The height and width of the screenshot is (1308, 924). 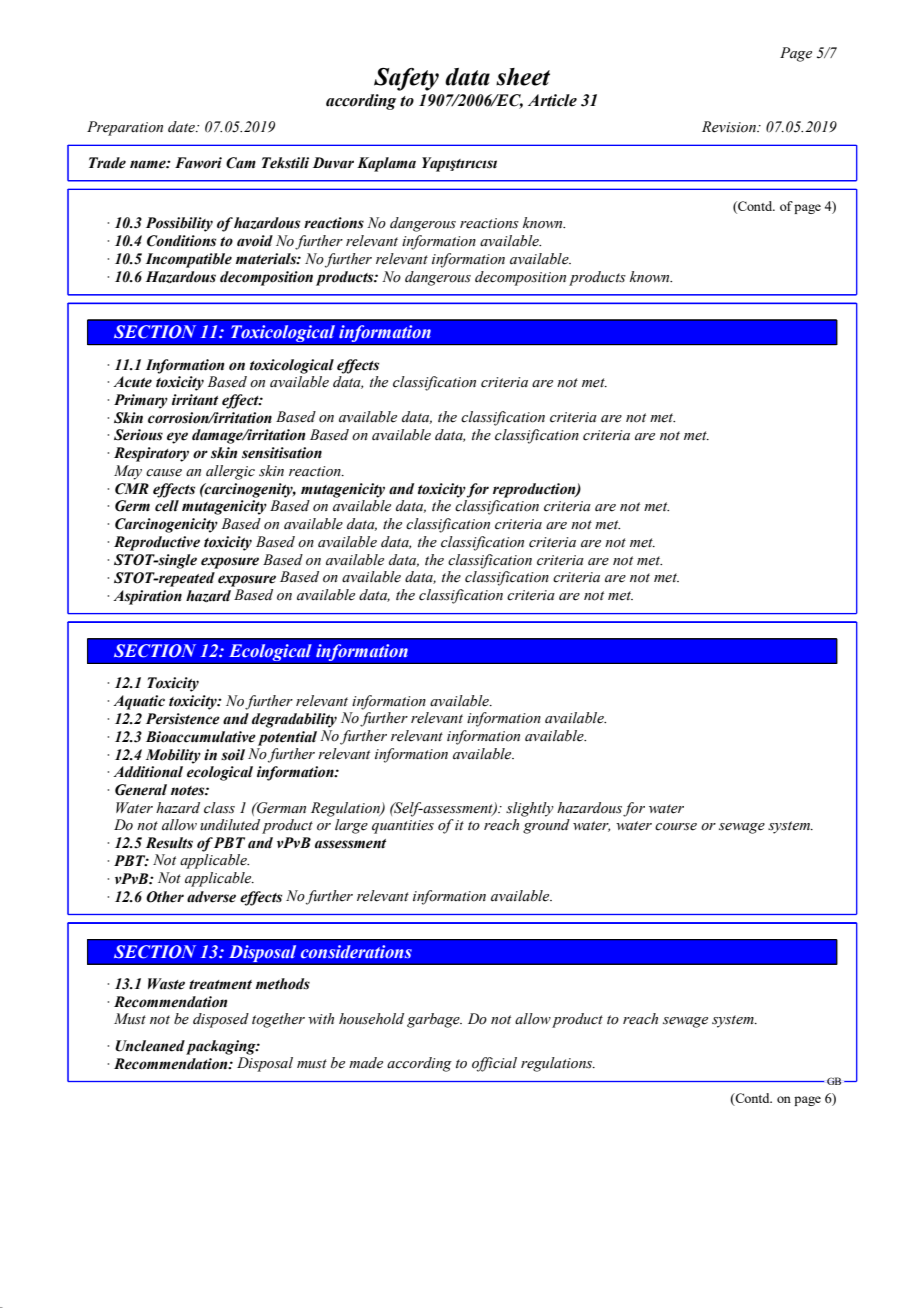 I want to click on Aspiration, so click(x=147, y=597).
